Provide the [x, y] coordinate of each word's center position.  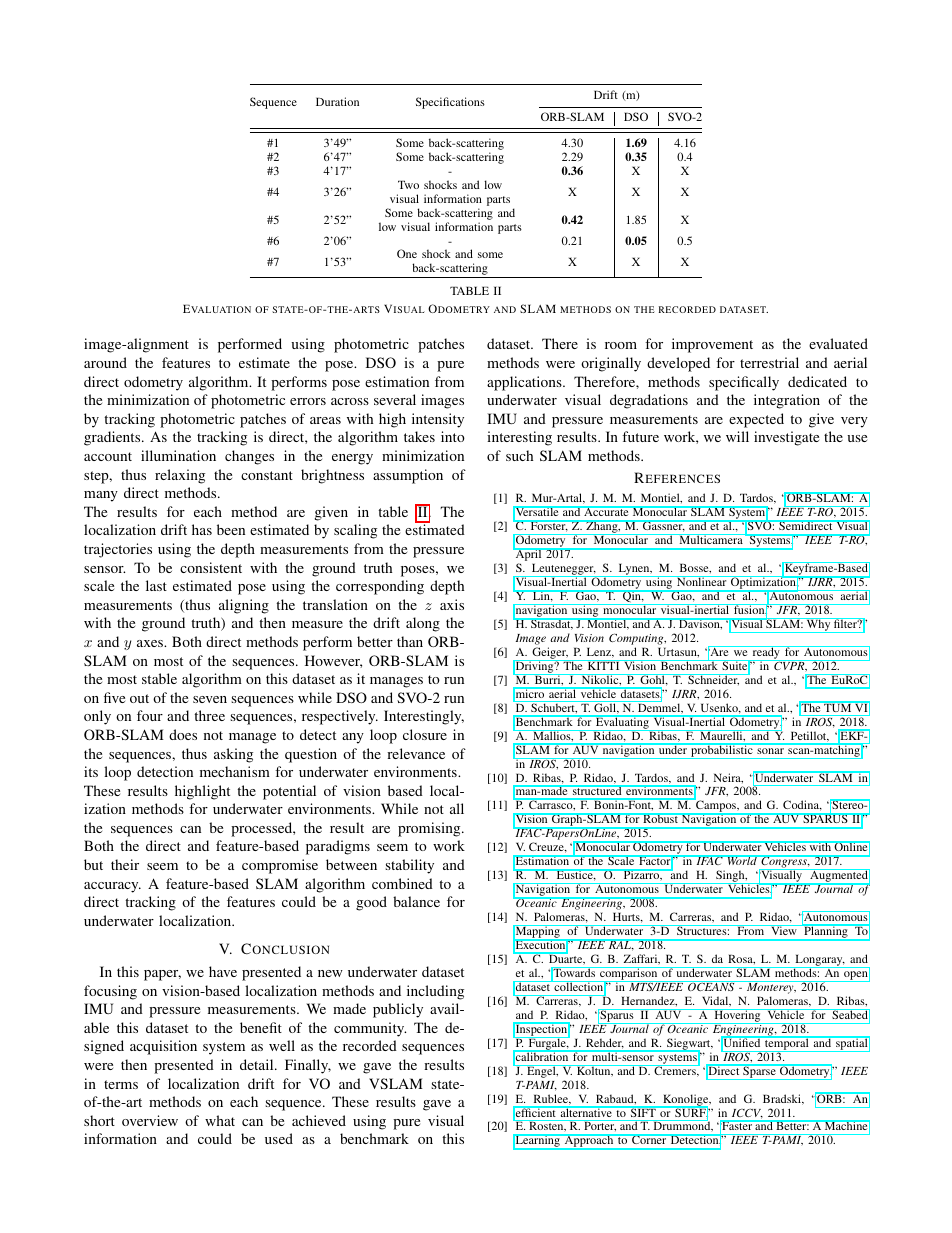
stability [409, 866]
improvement [712, 345]
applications [525, 383]
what [220, 1120]
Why [818, 625]
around [105, 362]
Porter [600, 1126]
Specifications [450, 103]
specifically [744, 383]
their [125, 864]
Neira [728, 778]
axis [452, 604]
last [156, 585]
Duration [337, 101]
